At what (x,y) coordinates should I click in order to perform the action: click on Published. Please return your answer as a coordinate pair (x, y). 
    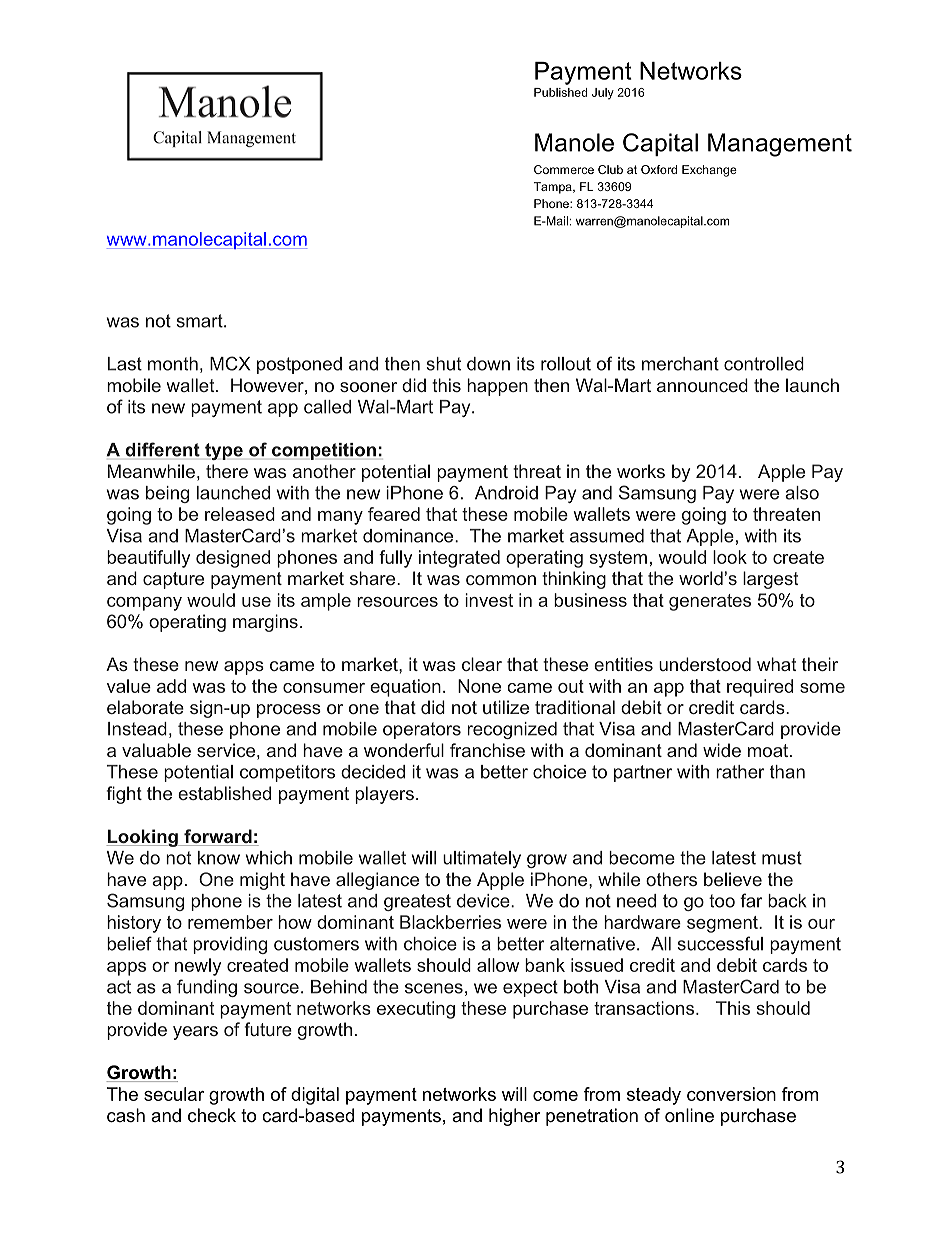
    Looking at the image, I should click on (561, 92).
